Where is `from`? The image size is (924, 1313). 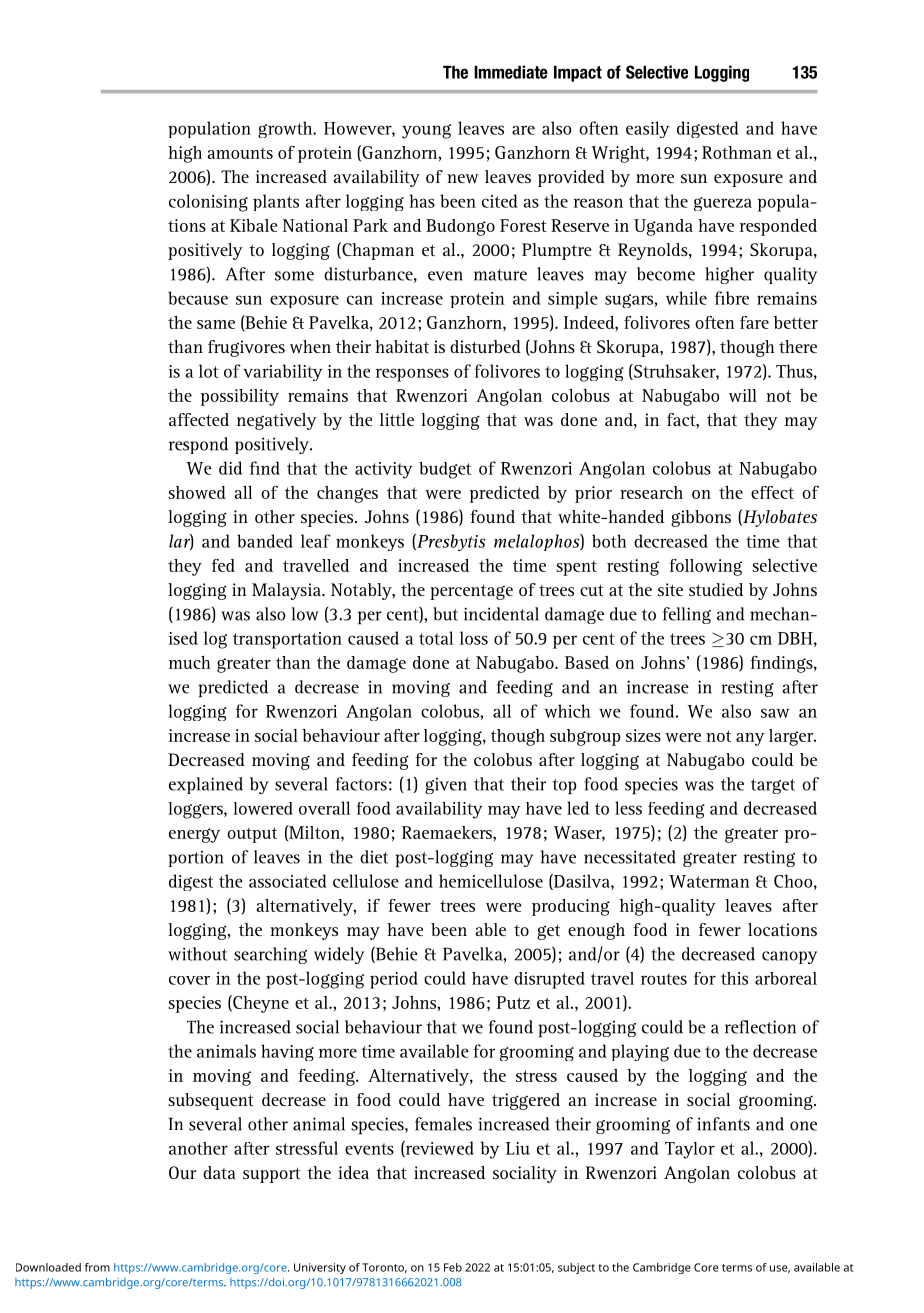
from is located at coordinates (97, 1267).
